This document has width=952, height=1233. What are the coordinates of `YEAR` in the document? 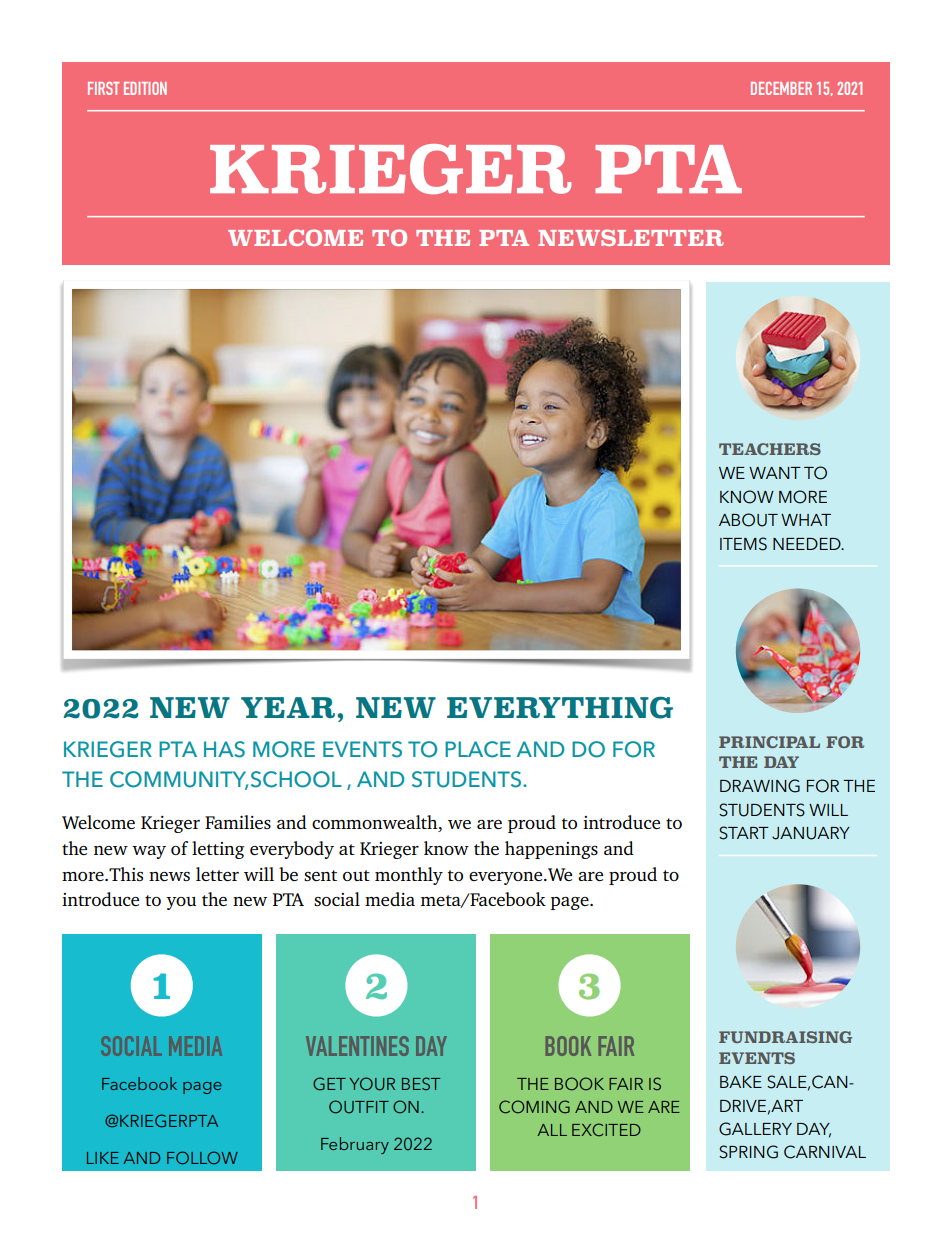 It's located at (288, 707).
